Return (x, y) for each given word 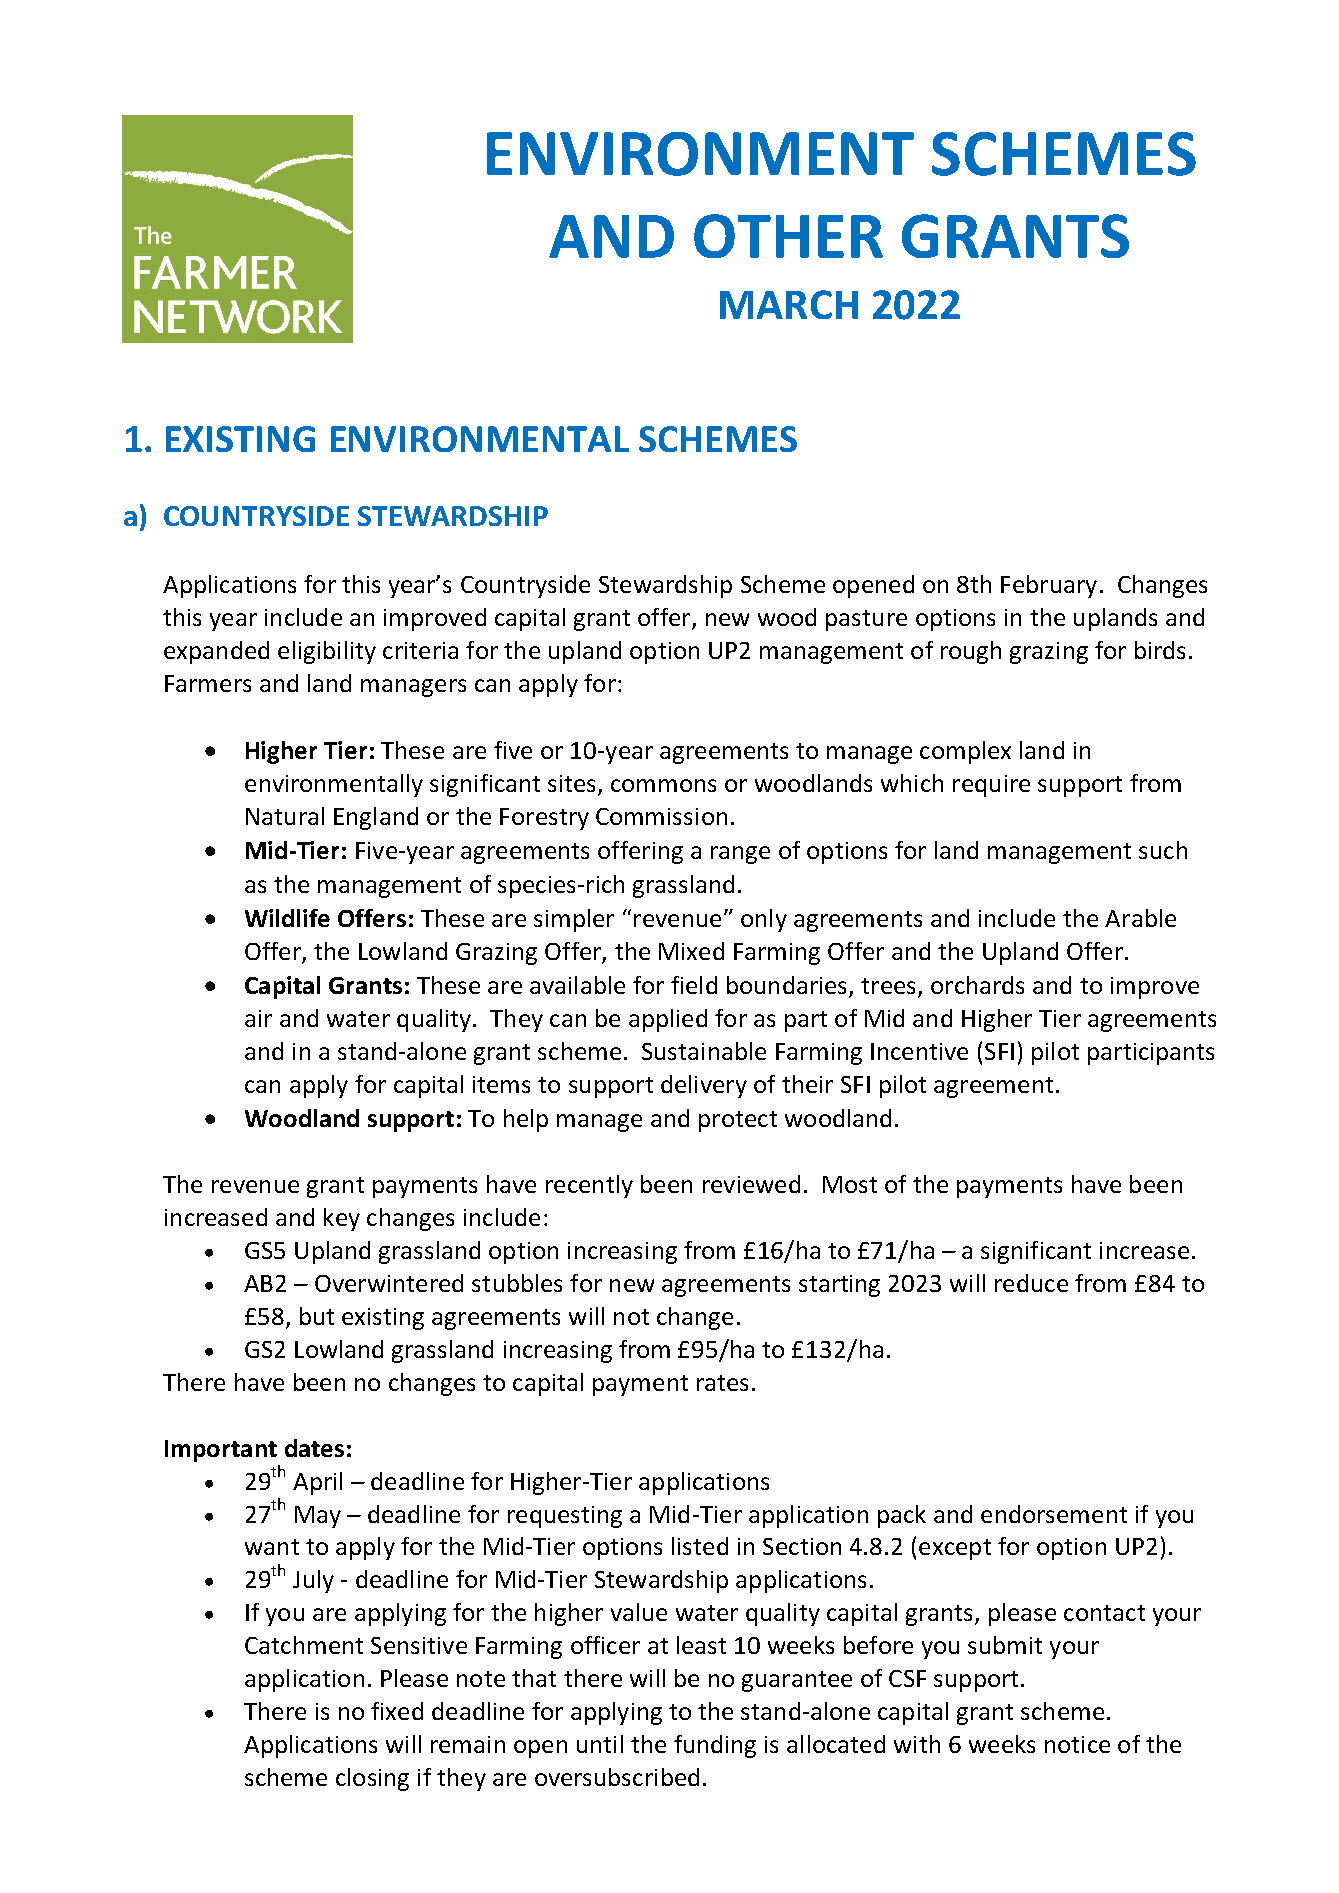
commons (663, 785)
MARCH (789, 304)
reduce (1031, 1283)
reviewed (751, 1184)
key (342, 1219)
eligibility (327, 652)
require (991, 786)
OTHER (788, 236)
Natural (285, 816)
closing (372, 1779)
